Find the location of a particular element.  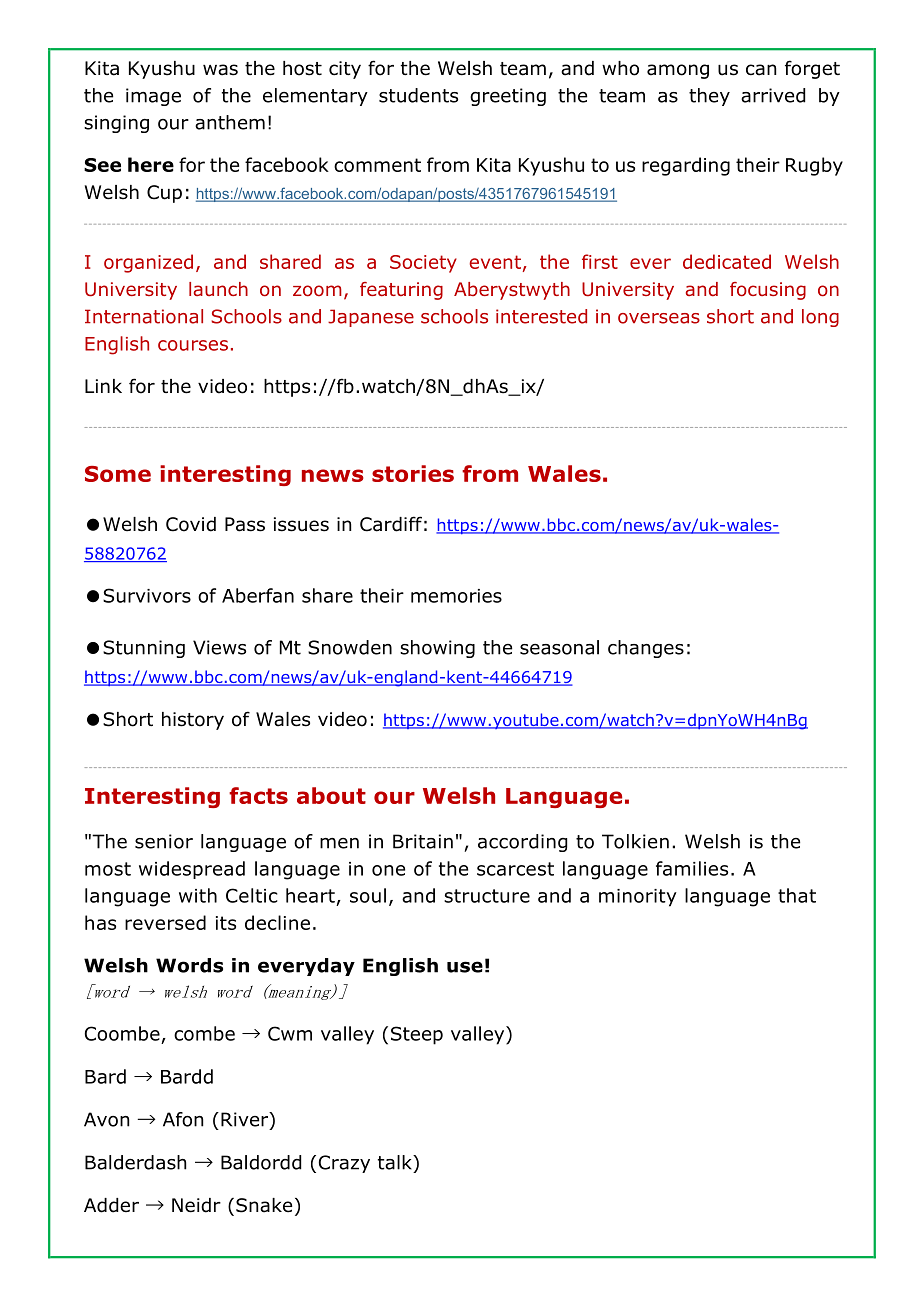

changes is located at coordinates (646, 649).
